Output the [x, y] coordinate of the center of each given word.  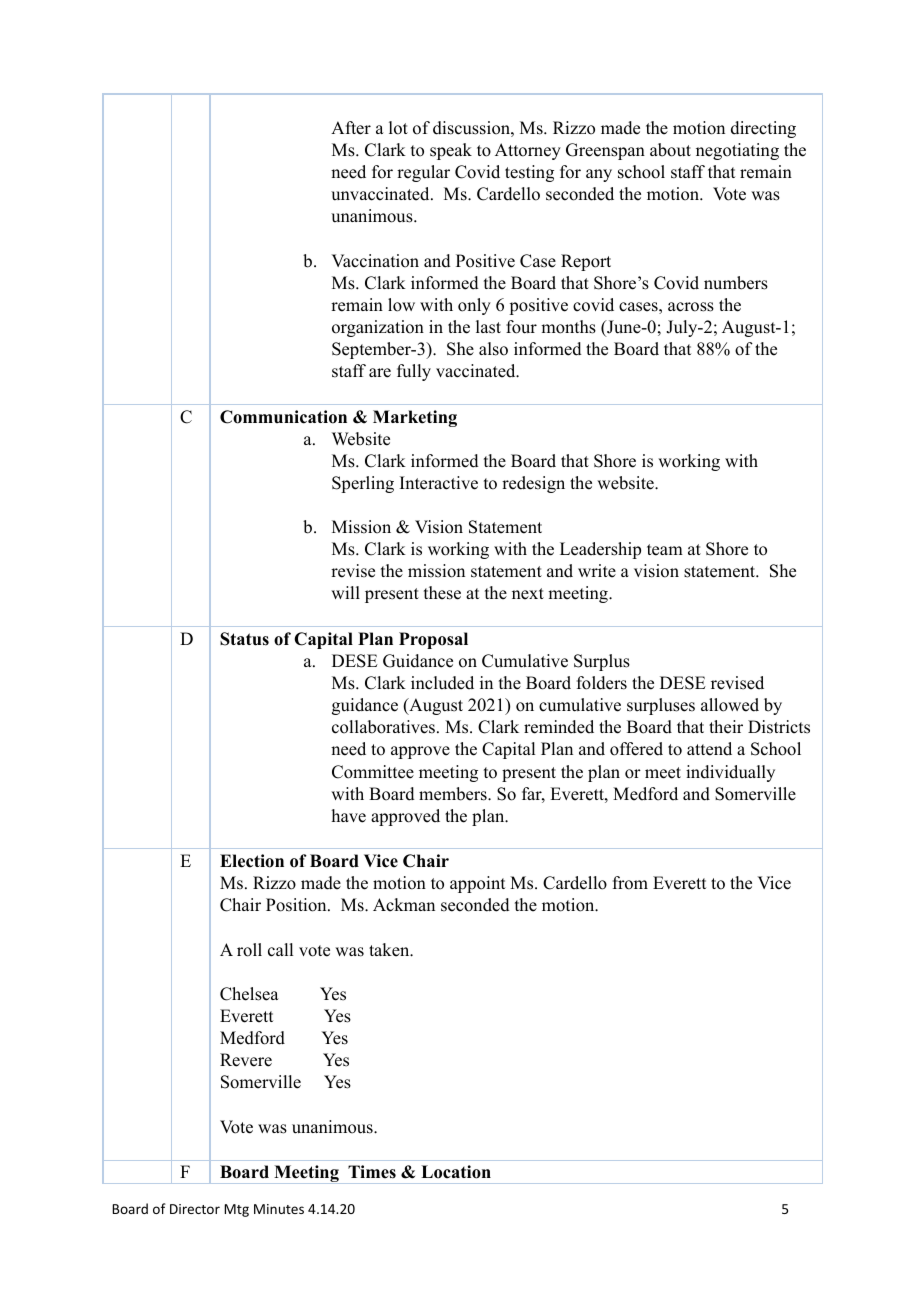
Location [456, 1172]
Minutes [279, 1209]
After [351, 128]
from [630, 883]
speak [451, 151]
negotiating [737, 151]
